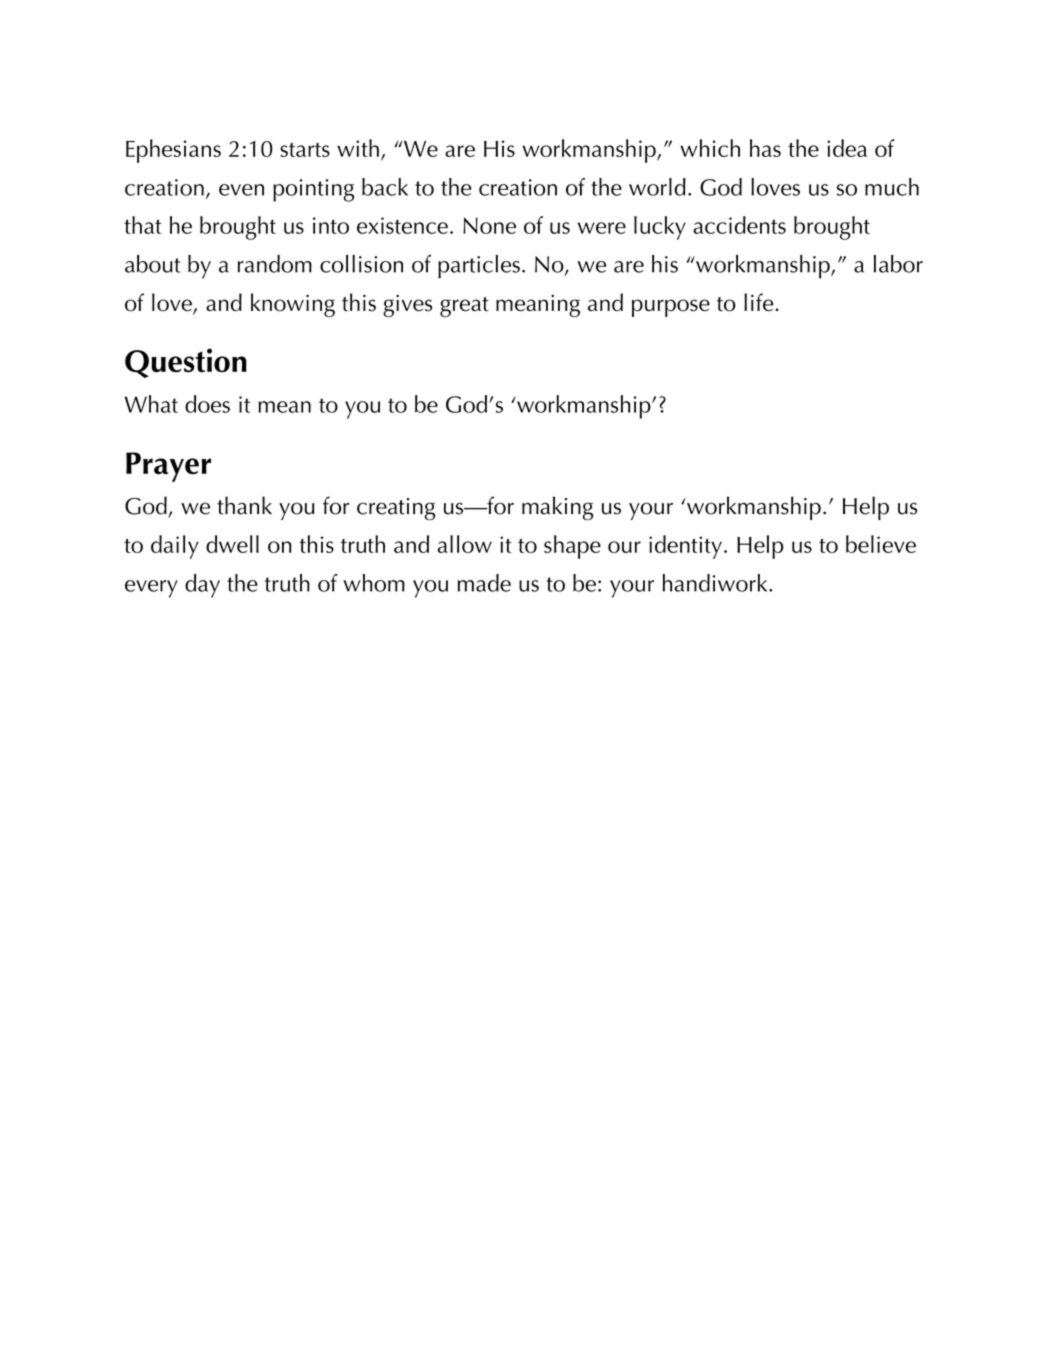  I want to click on Ephesians, so click(173, 151).
